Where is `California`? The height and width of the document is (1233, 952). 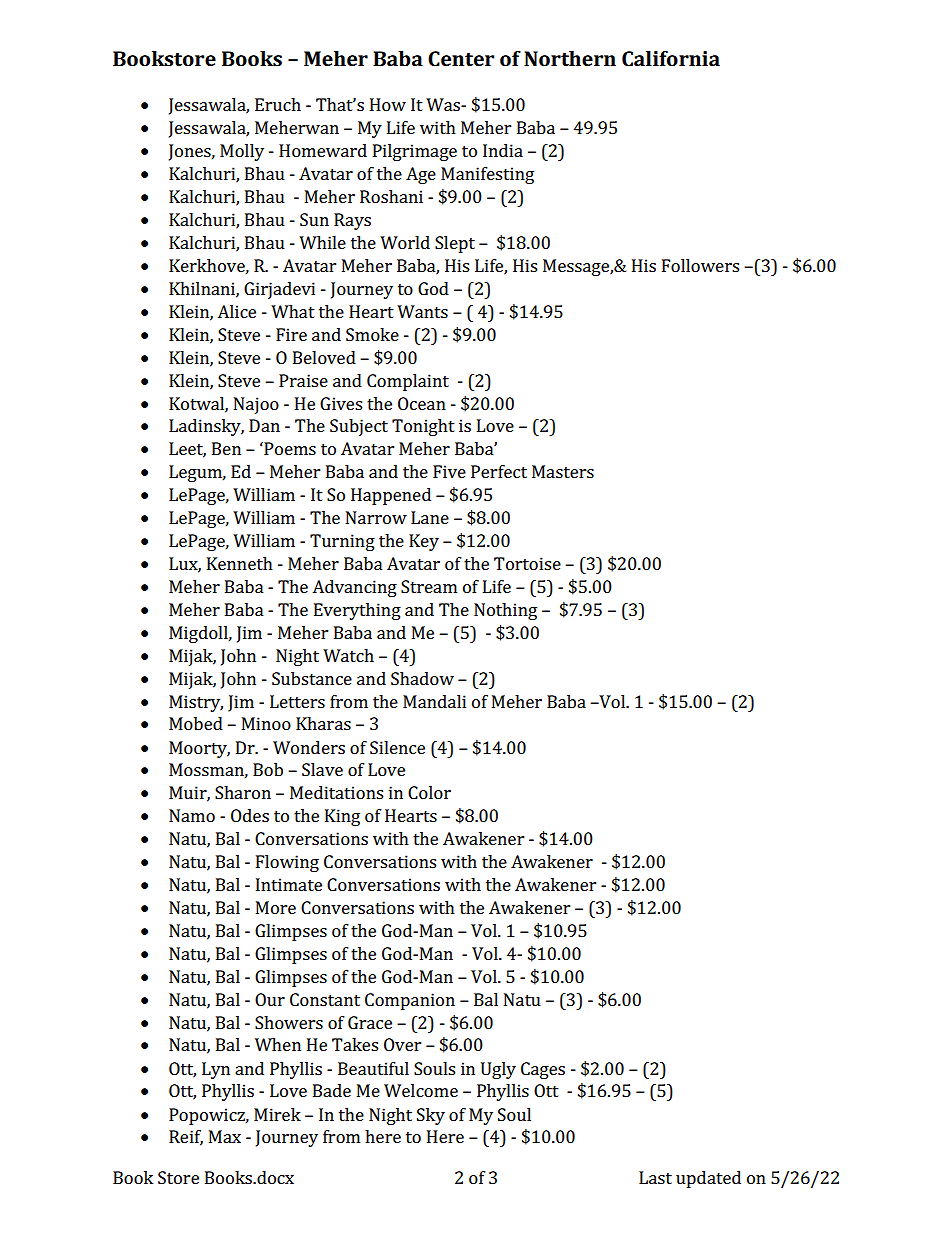 California is located at coordinates (671, 58).
